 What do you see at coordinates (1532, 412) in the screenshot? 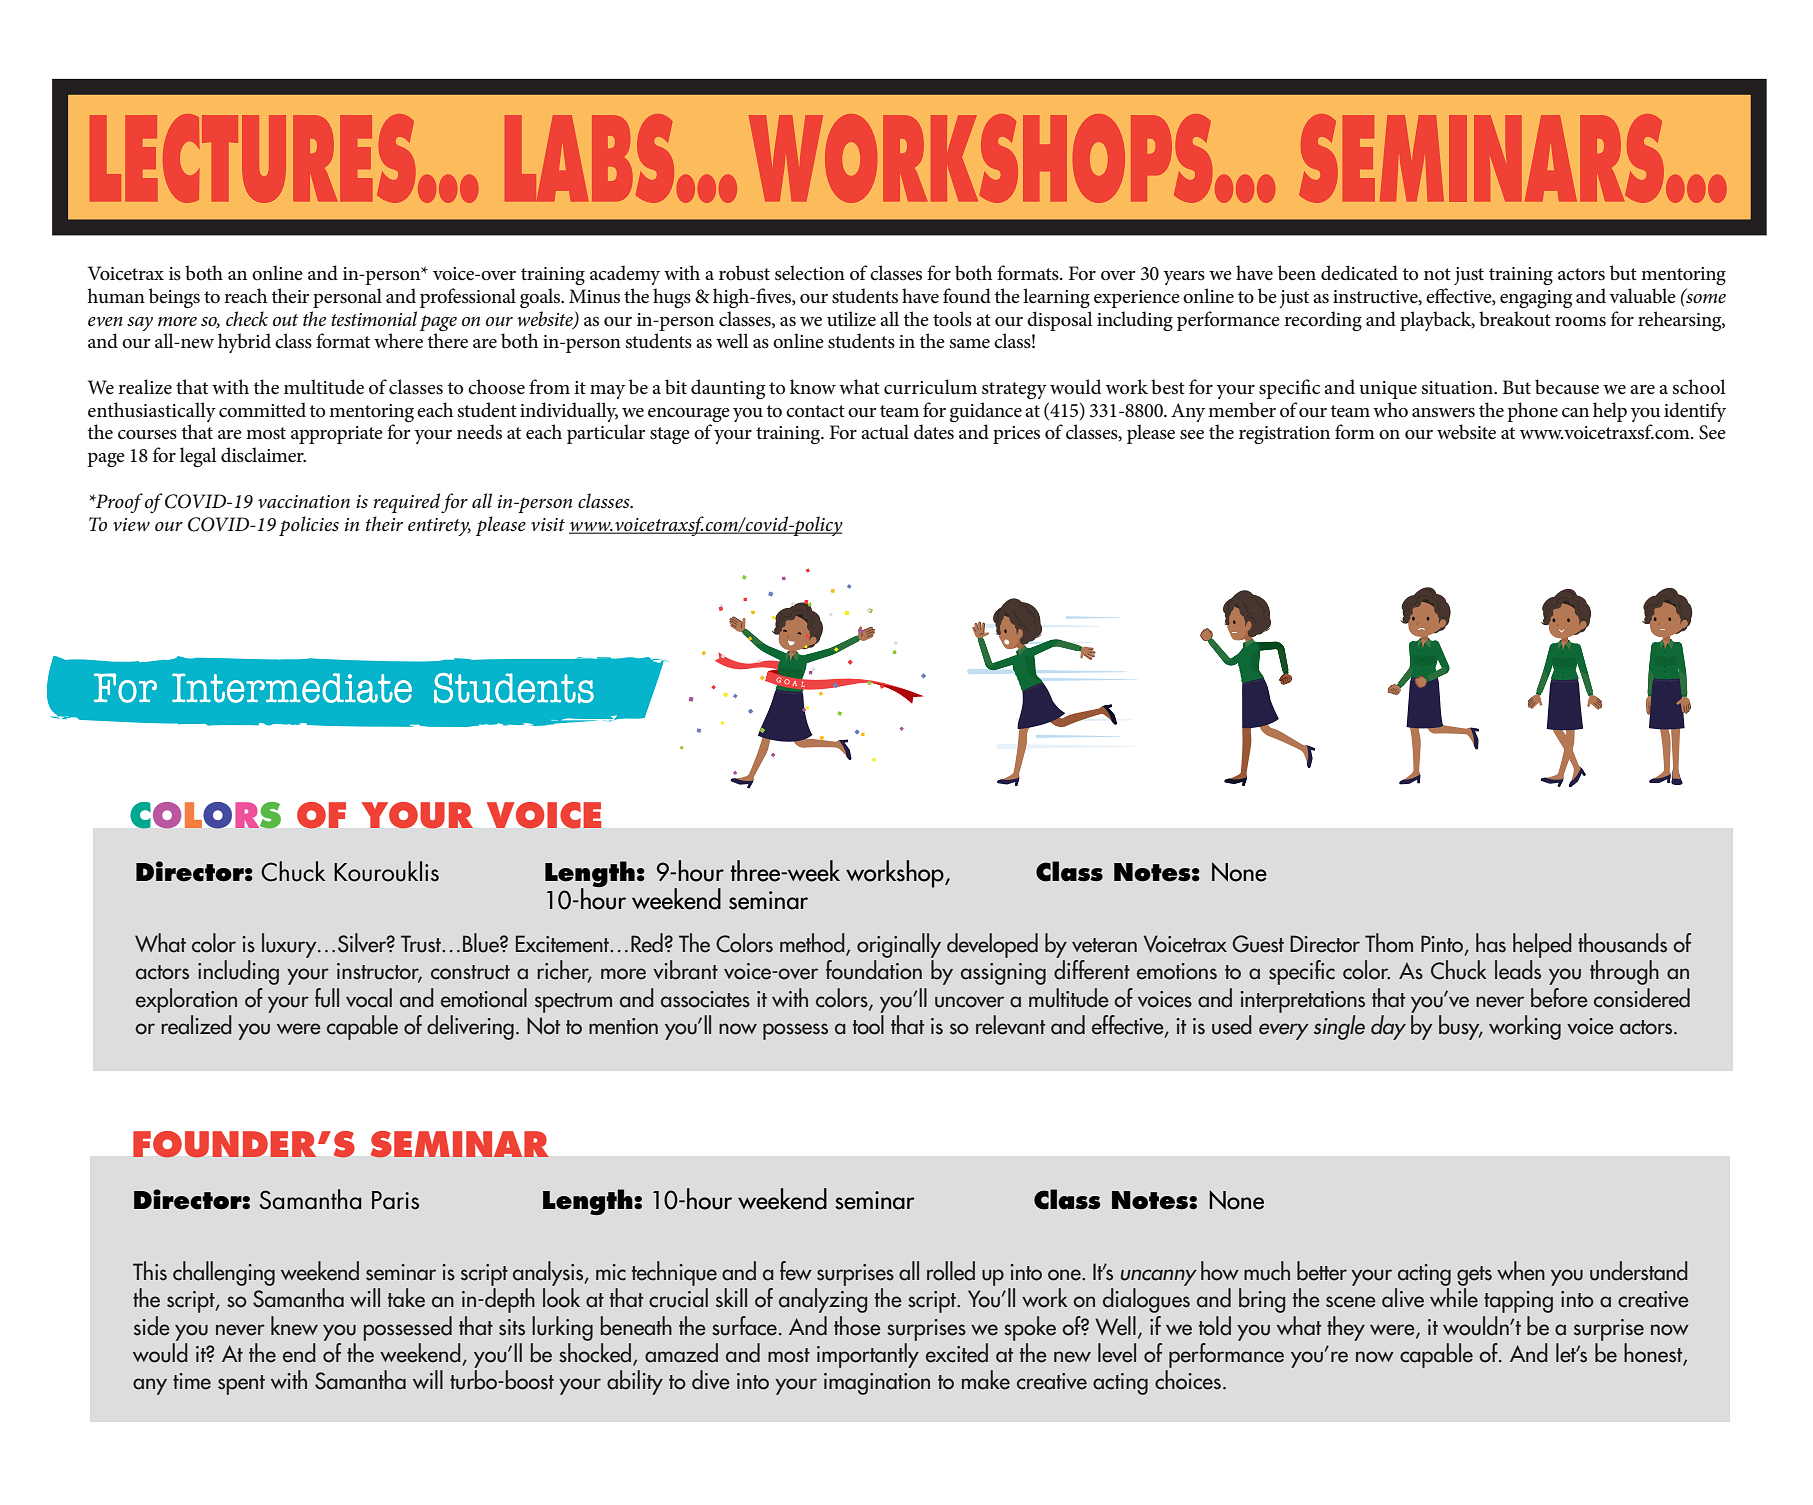
I see `phone` at bounding box center [1532, 412].
